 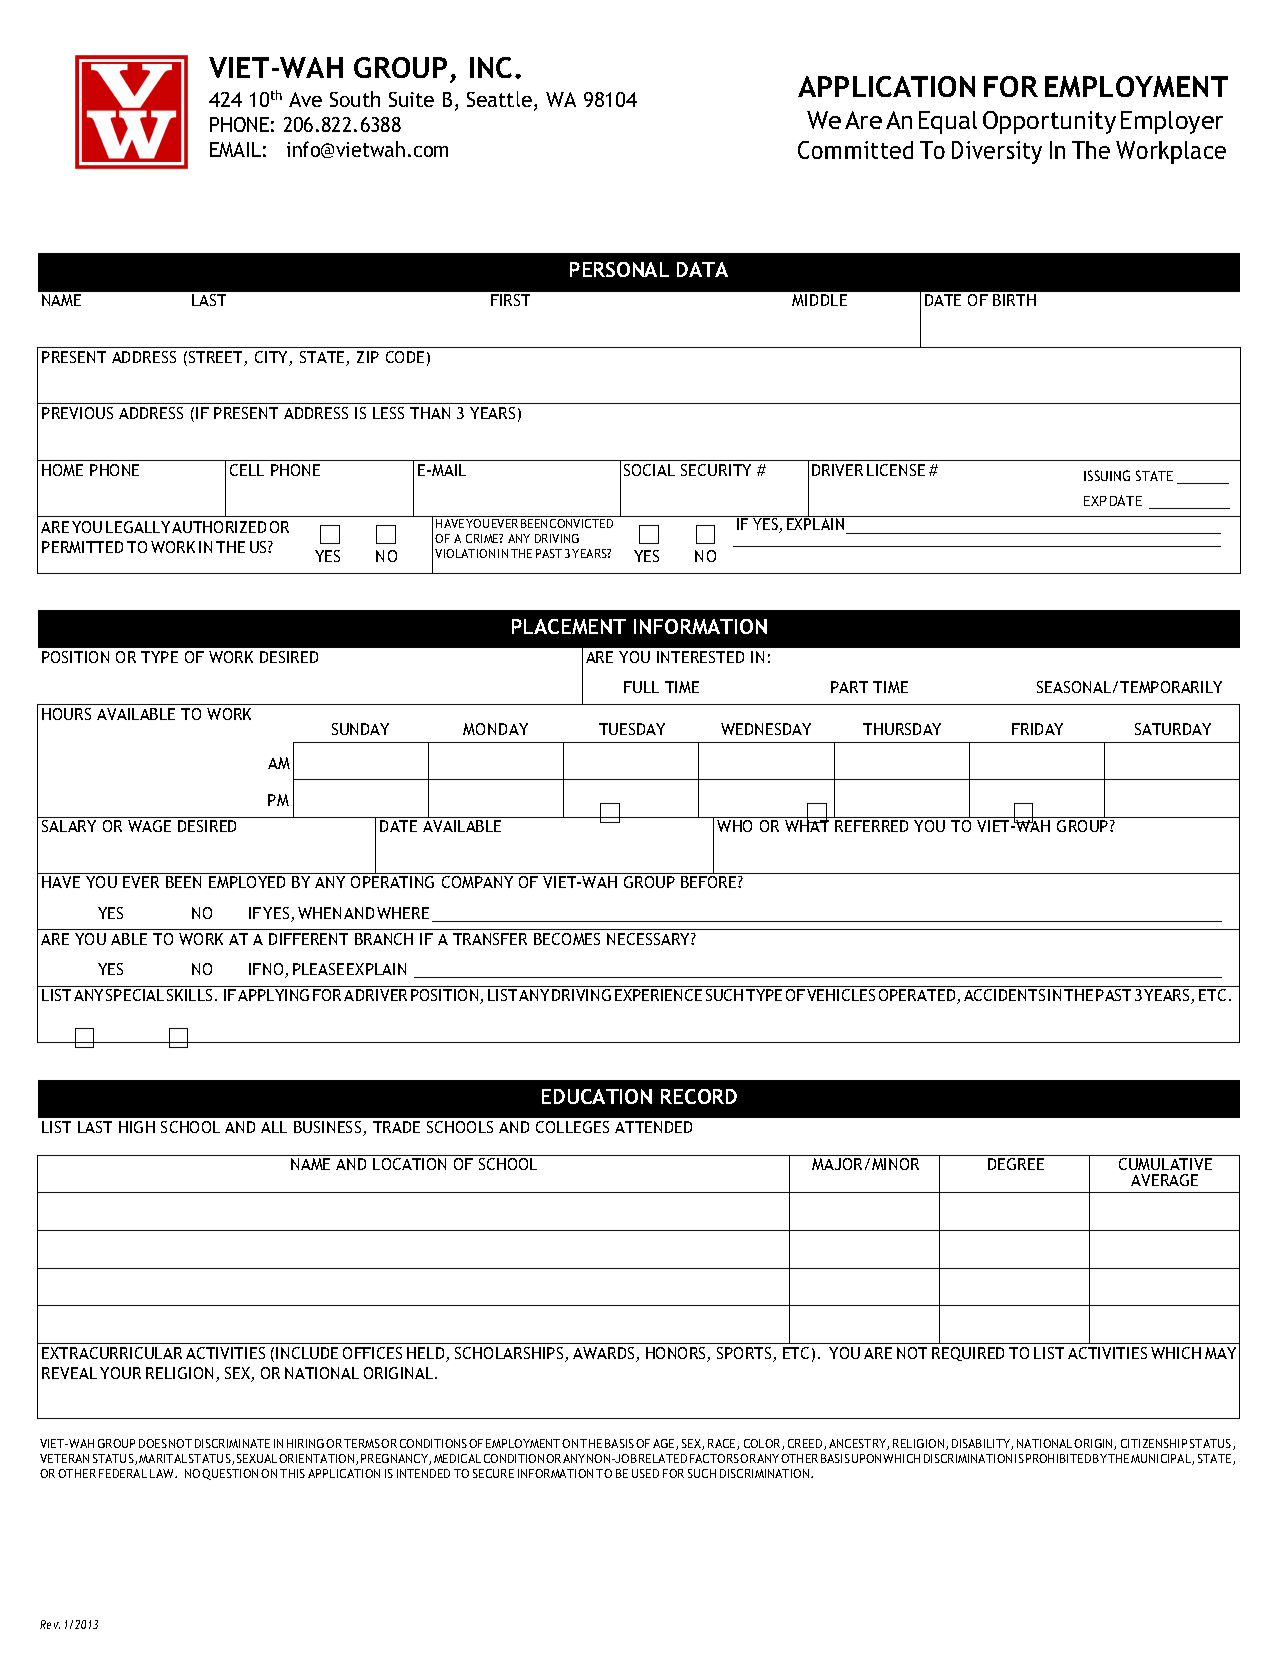 What do you see at coordinates (1037, 729) in the screenshot?
I see `FRIDAY` at bounding box center [1037, 729].
